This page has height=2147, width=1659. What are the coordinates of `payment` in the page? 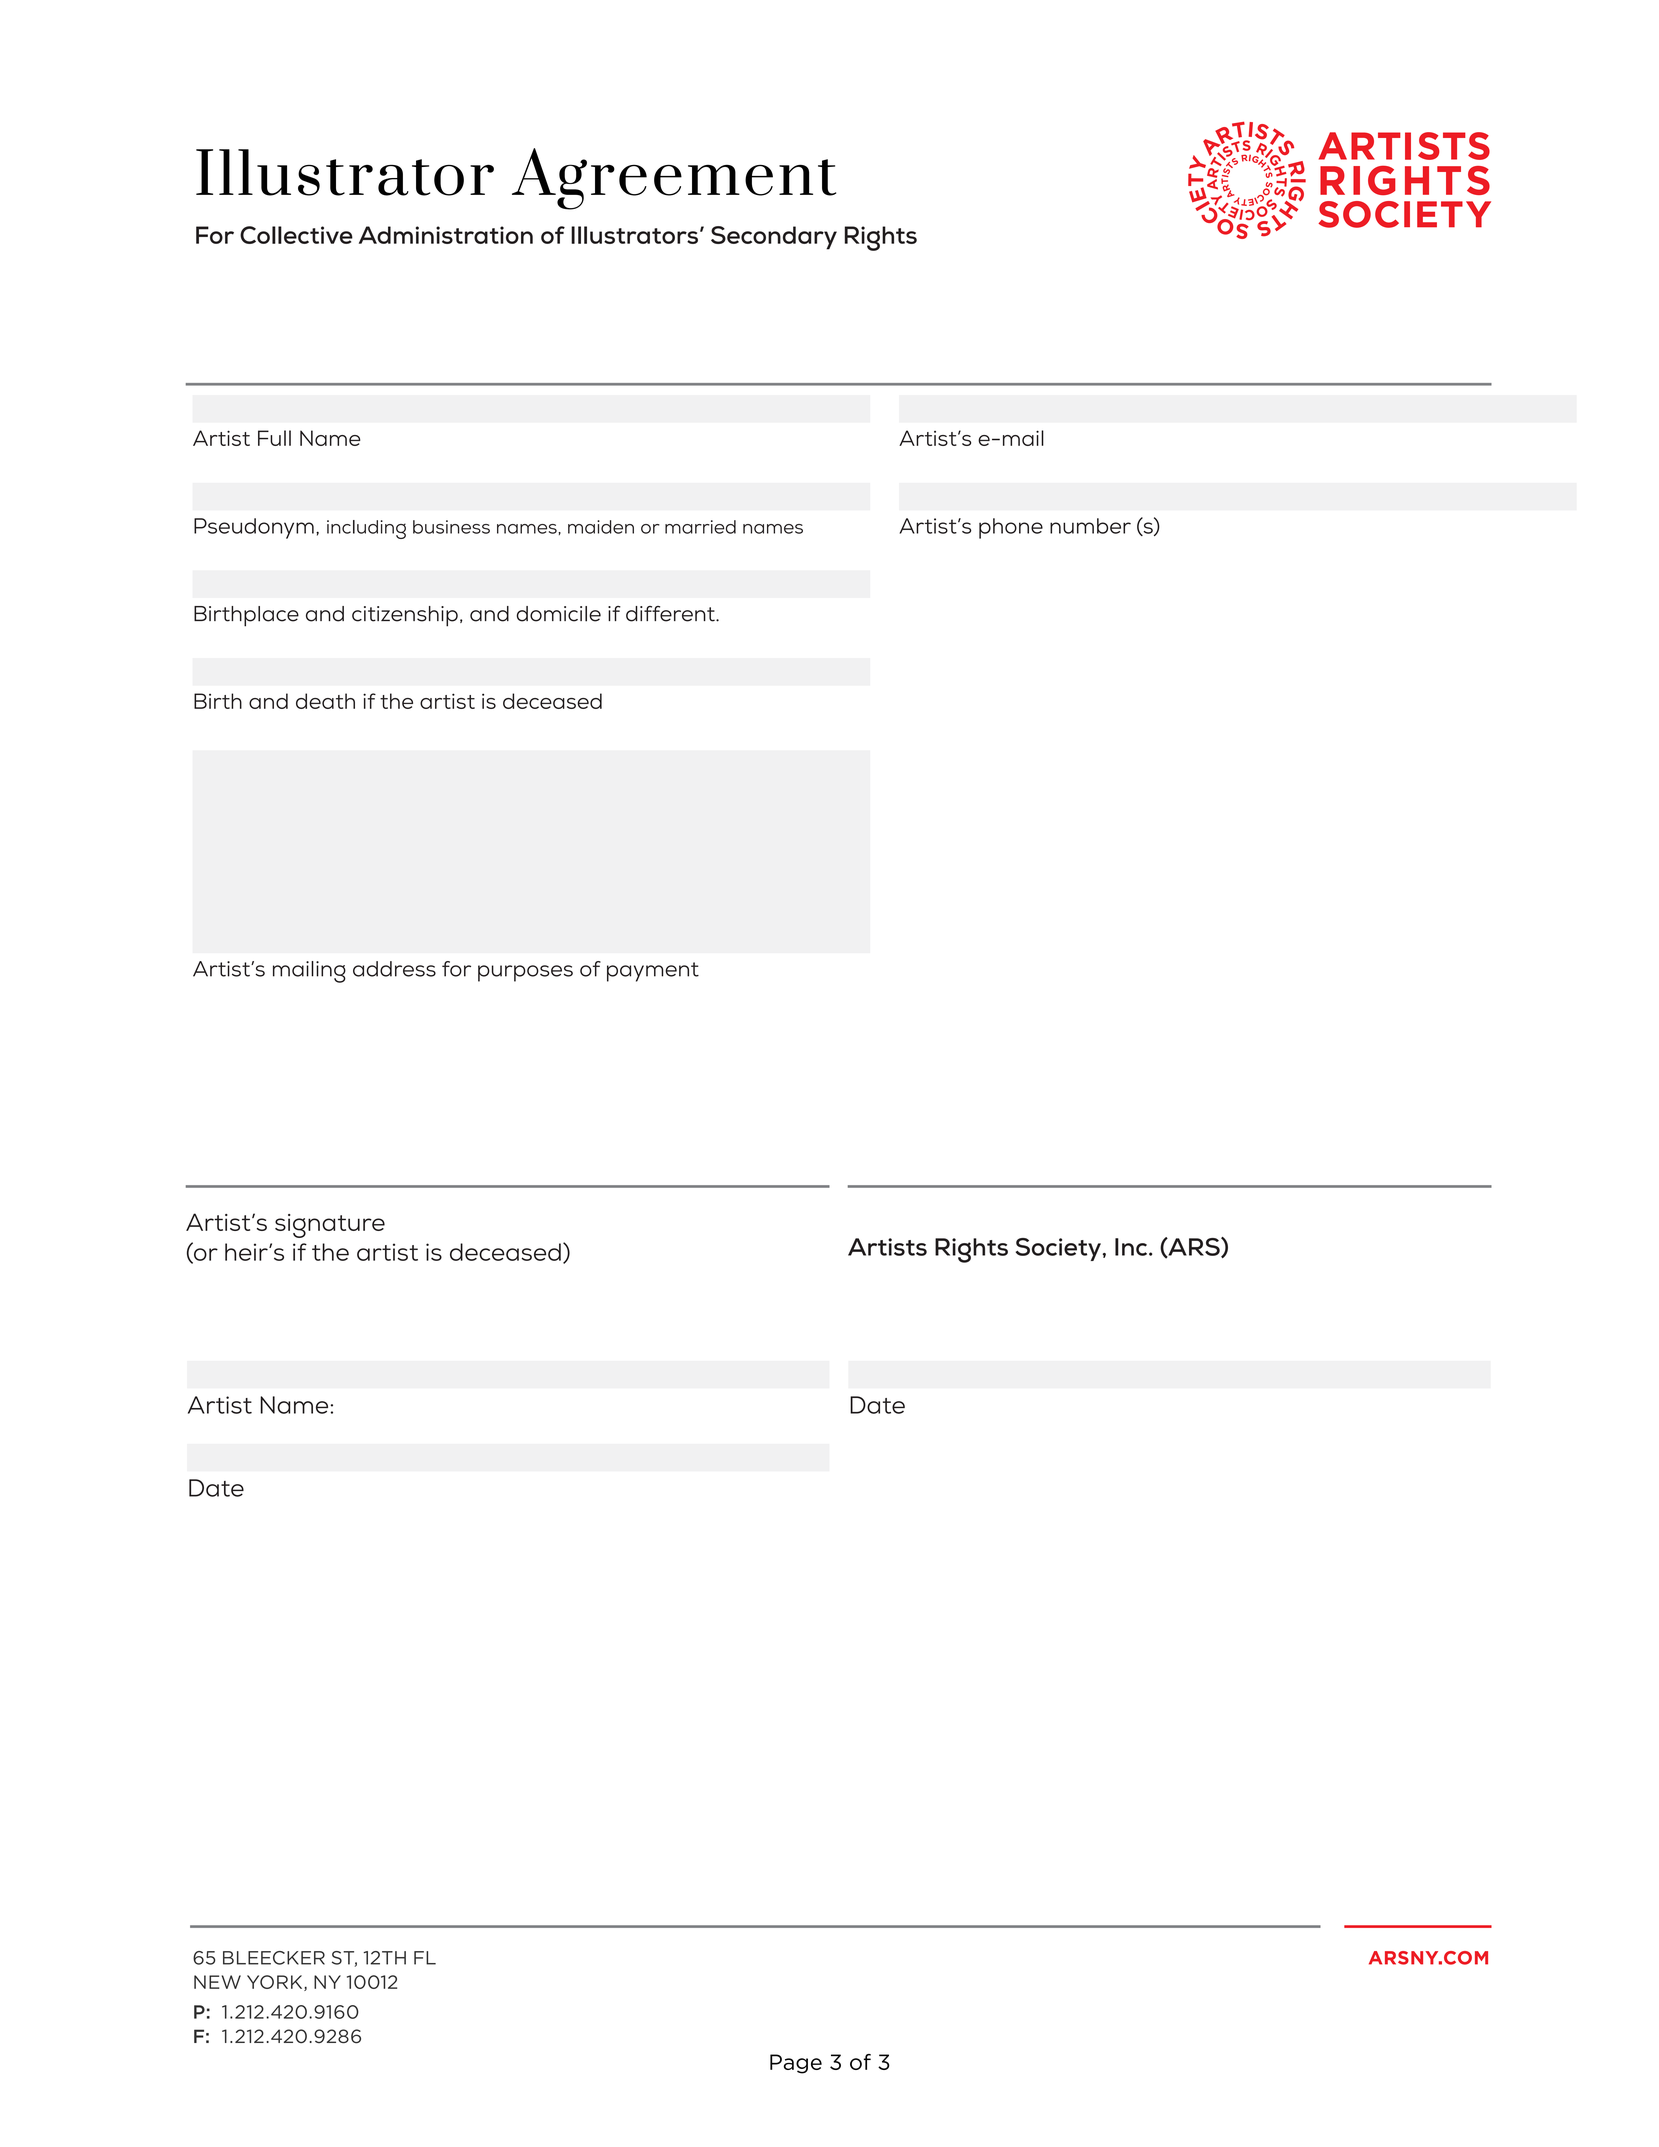 It's located at (653, 972).
